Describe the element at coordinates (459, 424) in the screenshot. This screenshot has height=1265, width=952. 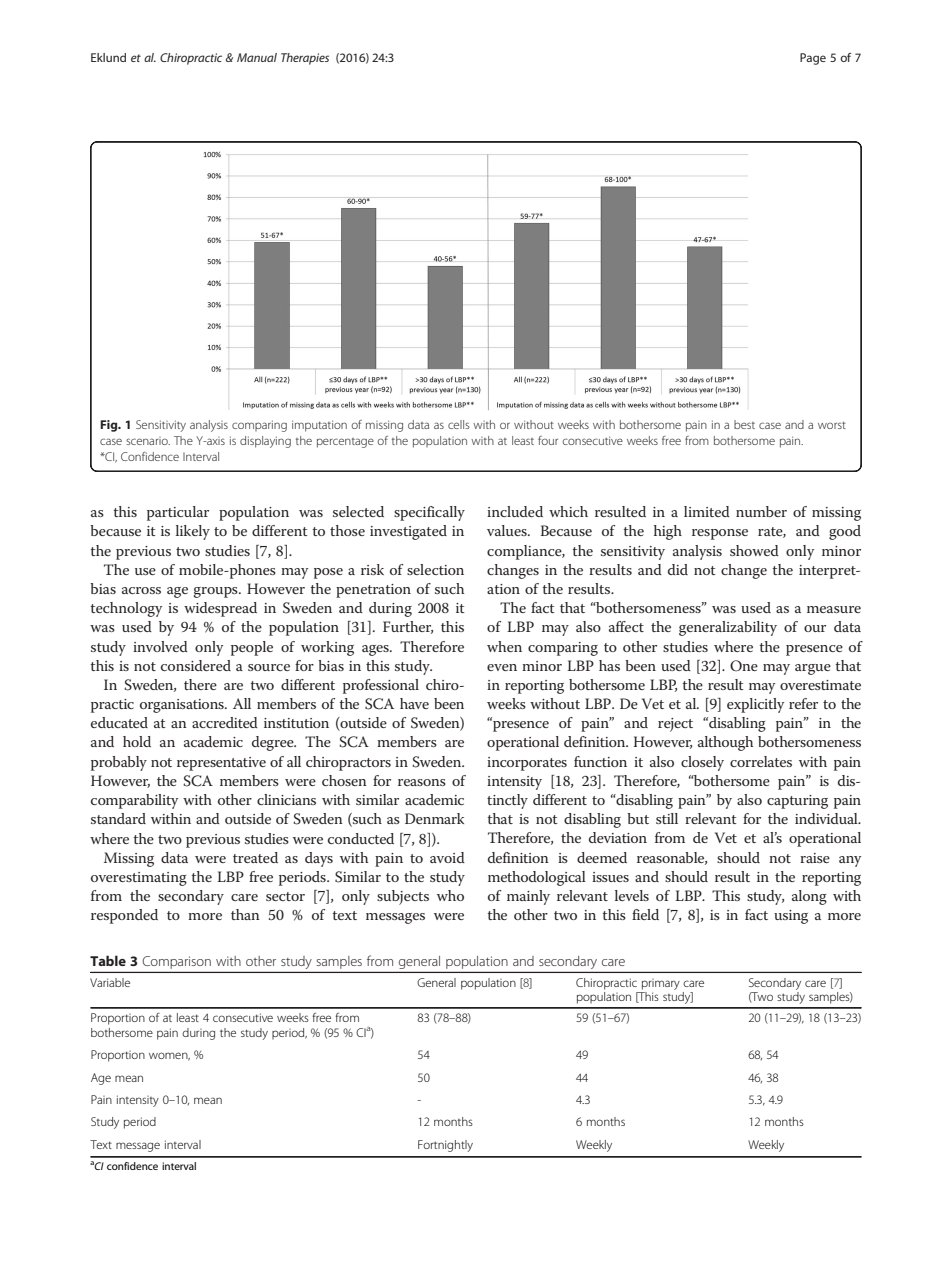
I see `cells` at that location.
